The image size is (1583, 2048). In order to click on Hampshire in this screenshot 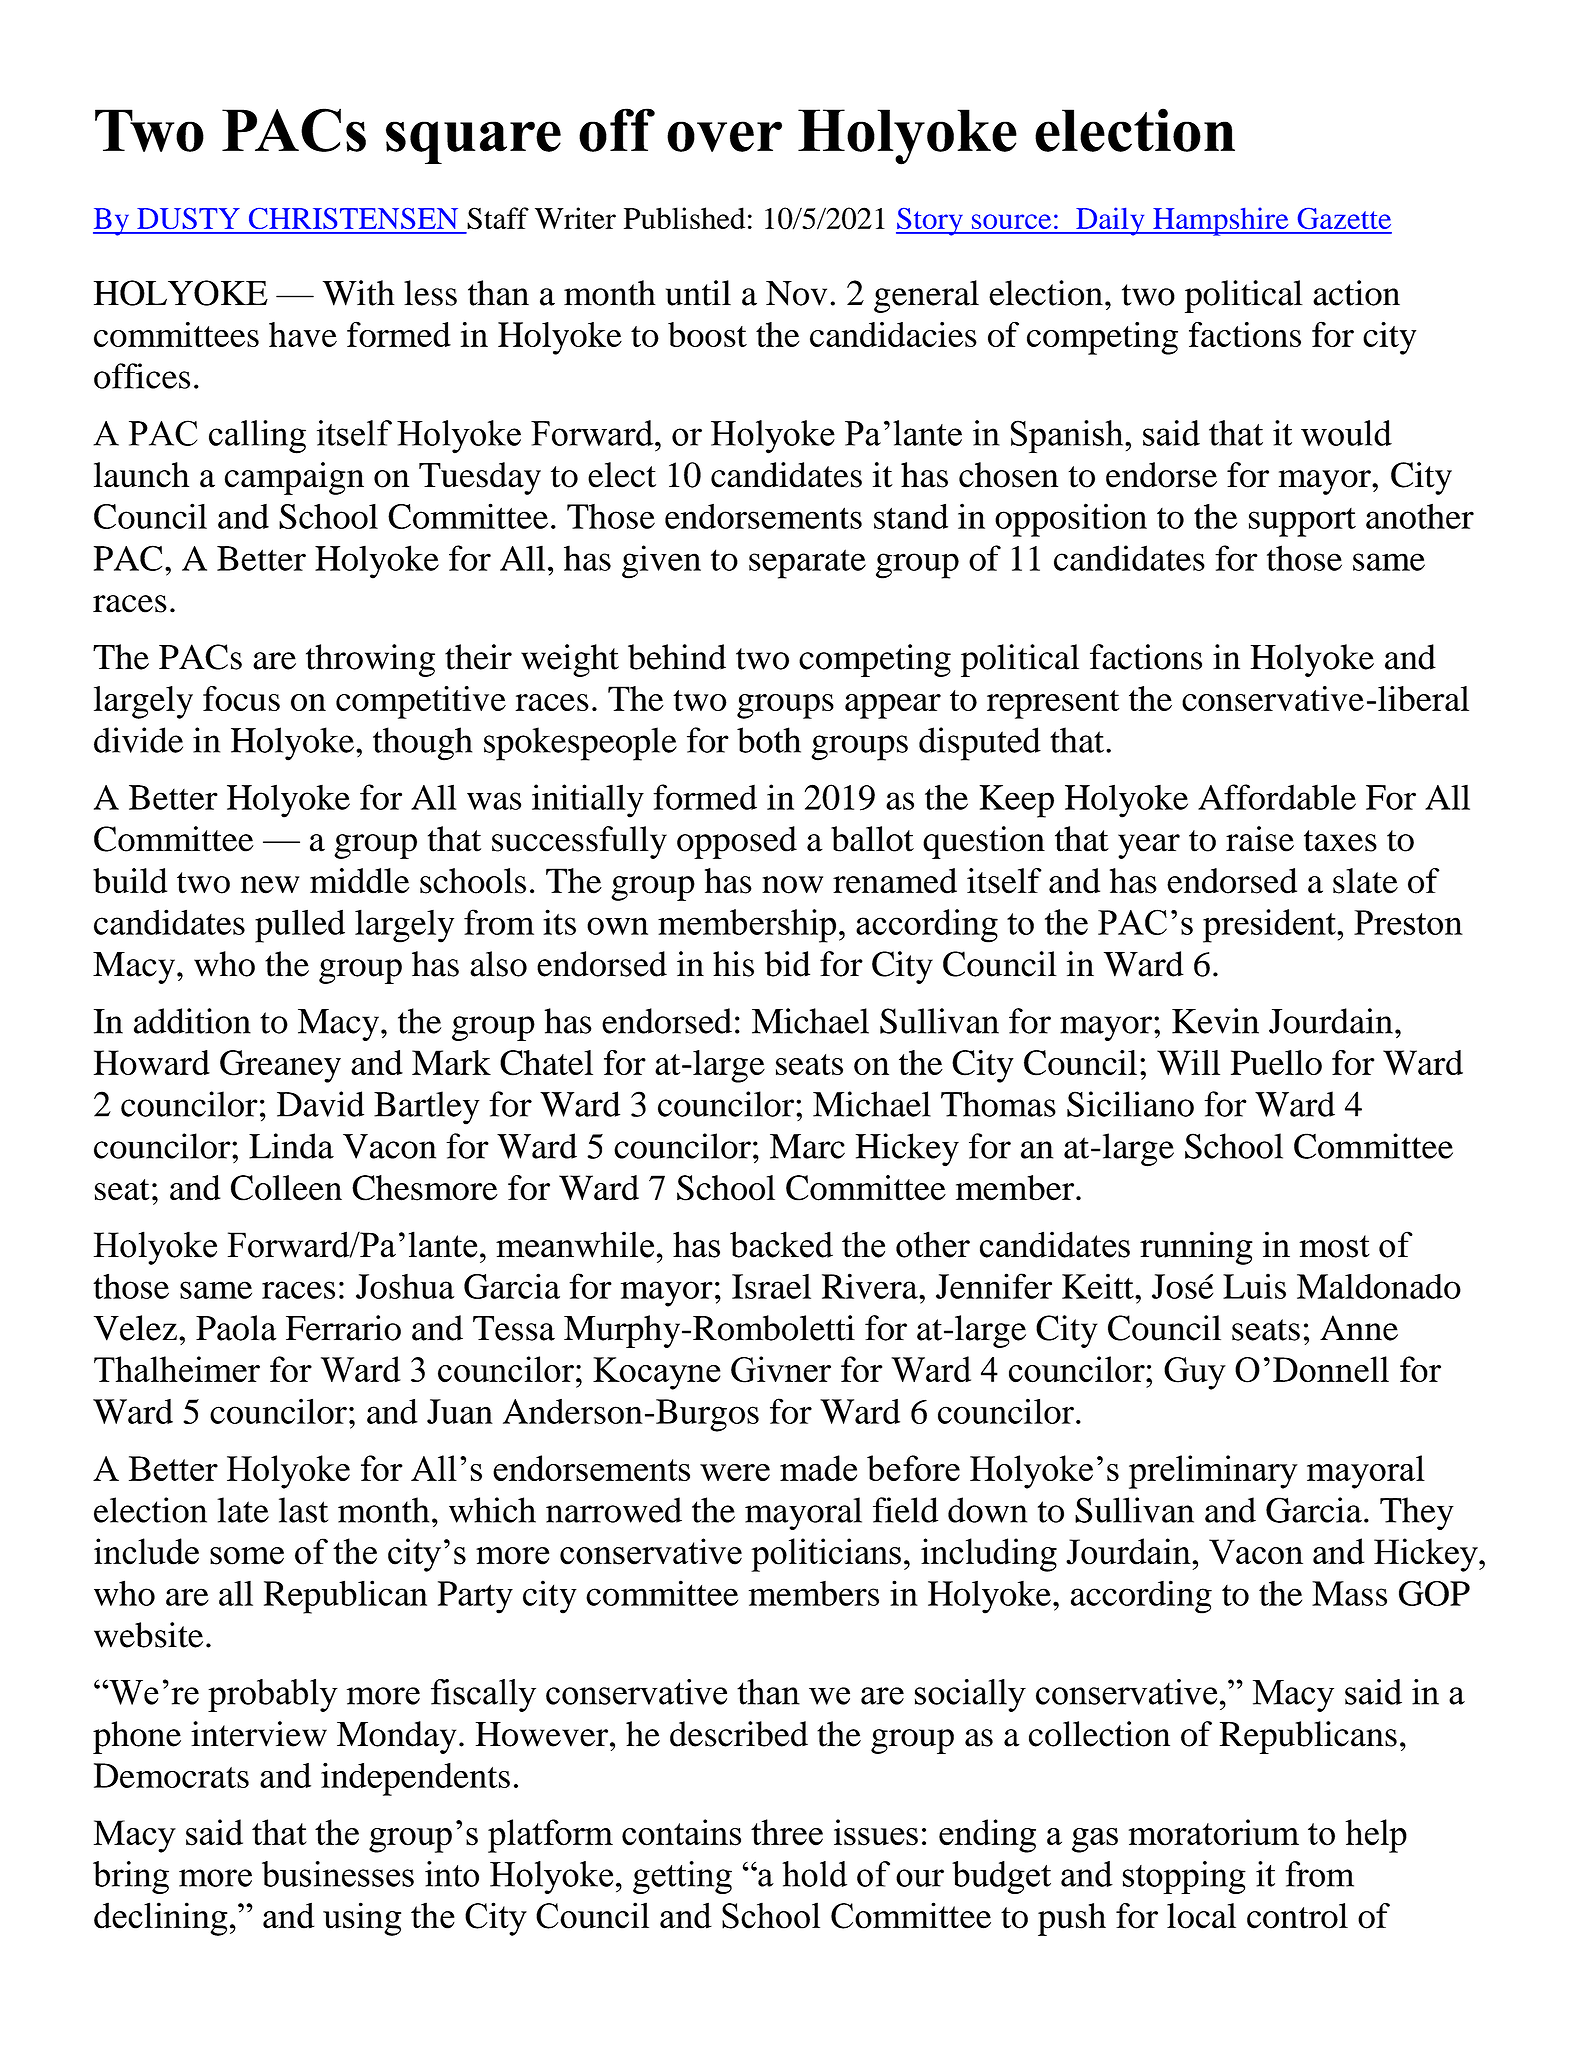, I will do `click(1221, 221)`.
